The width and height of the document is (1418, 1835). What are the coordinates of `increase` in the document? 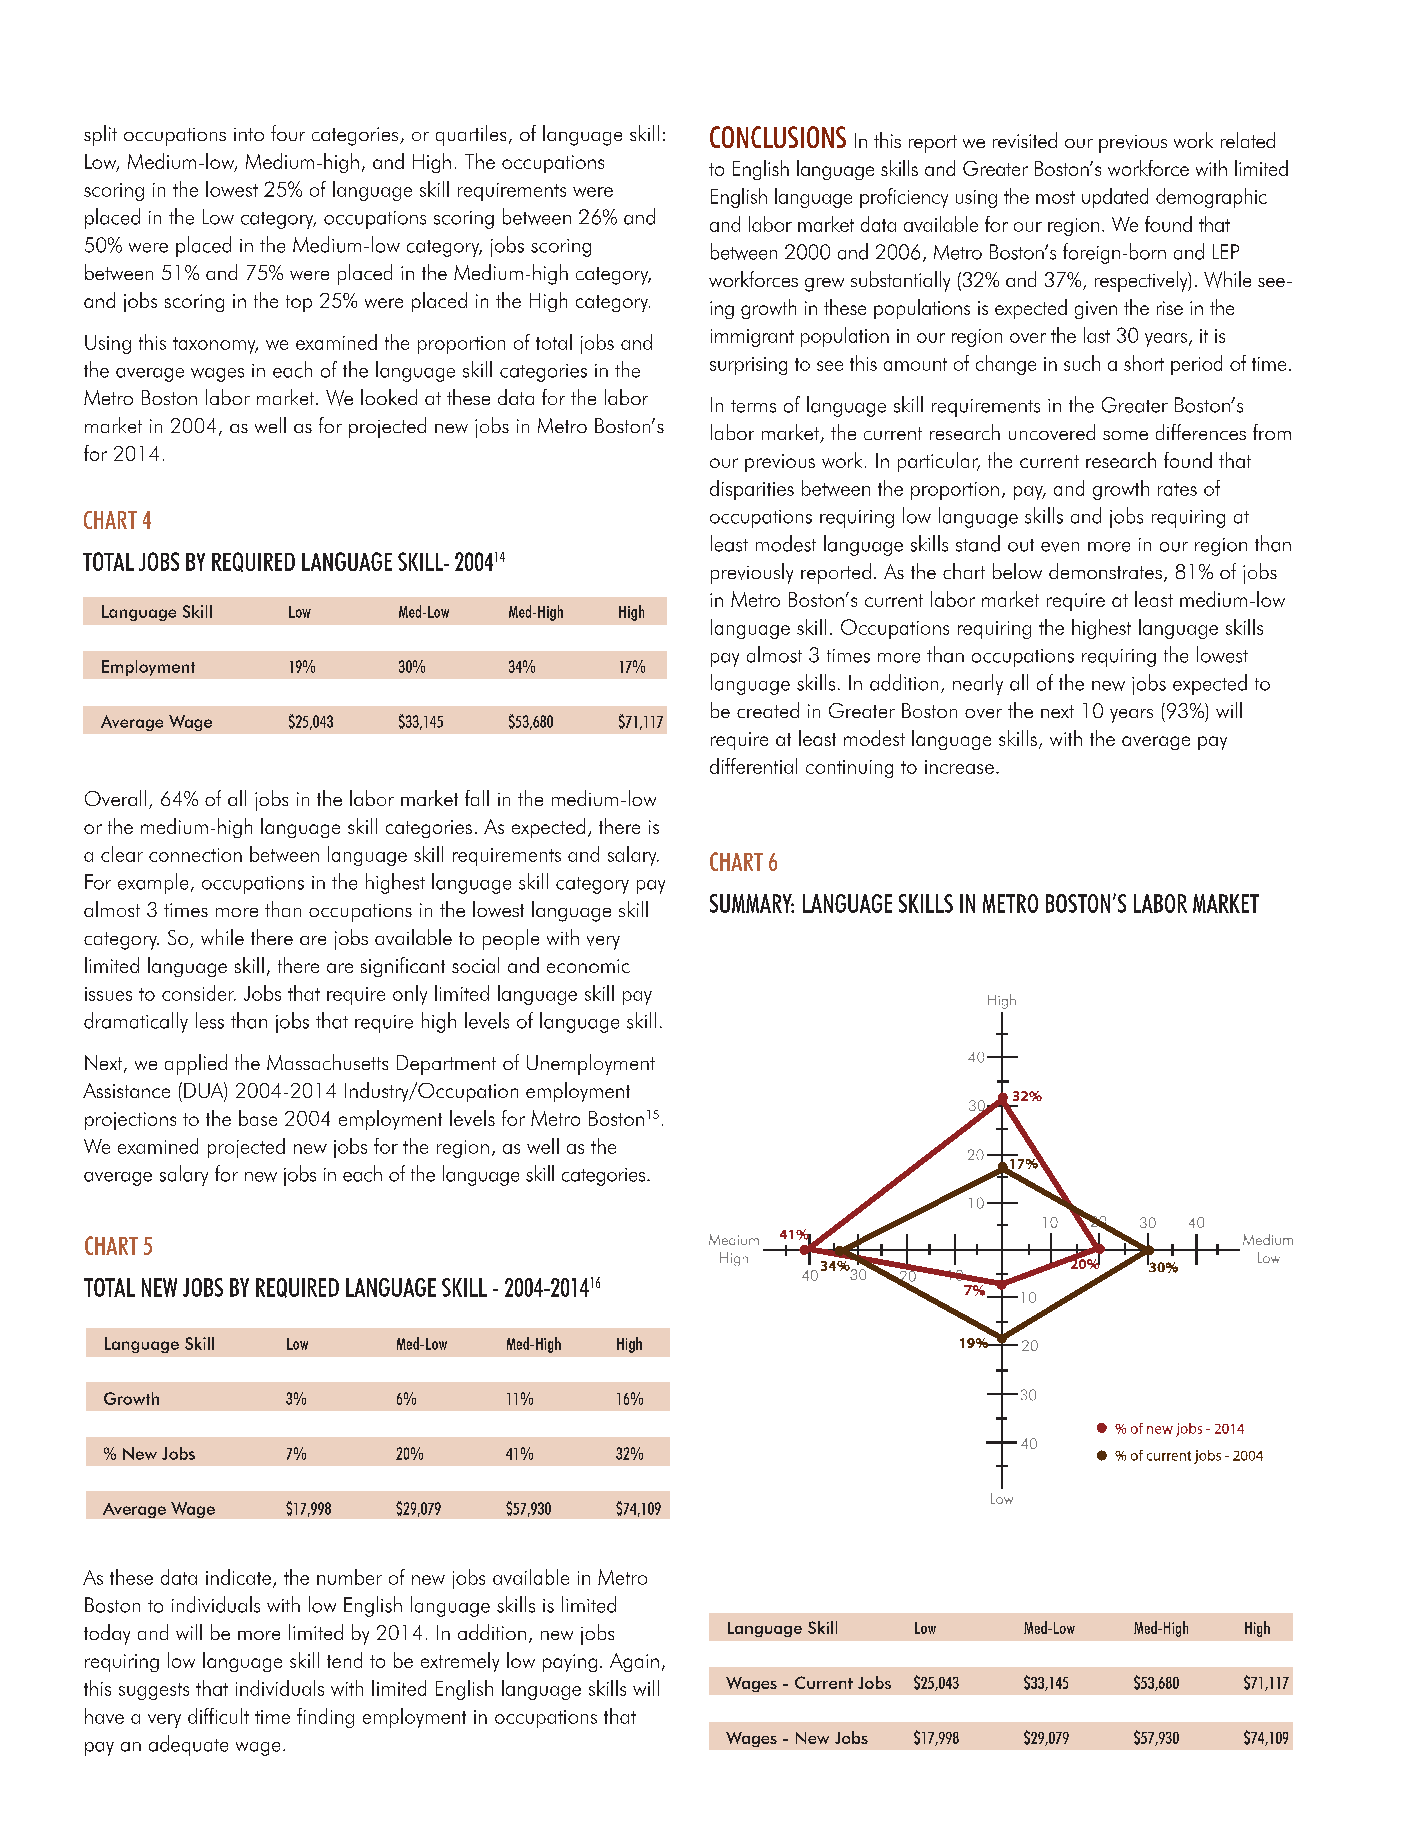 It's located at (959, 767).
